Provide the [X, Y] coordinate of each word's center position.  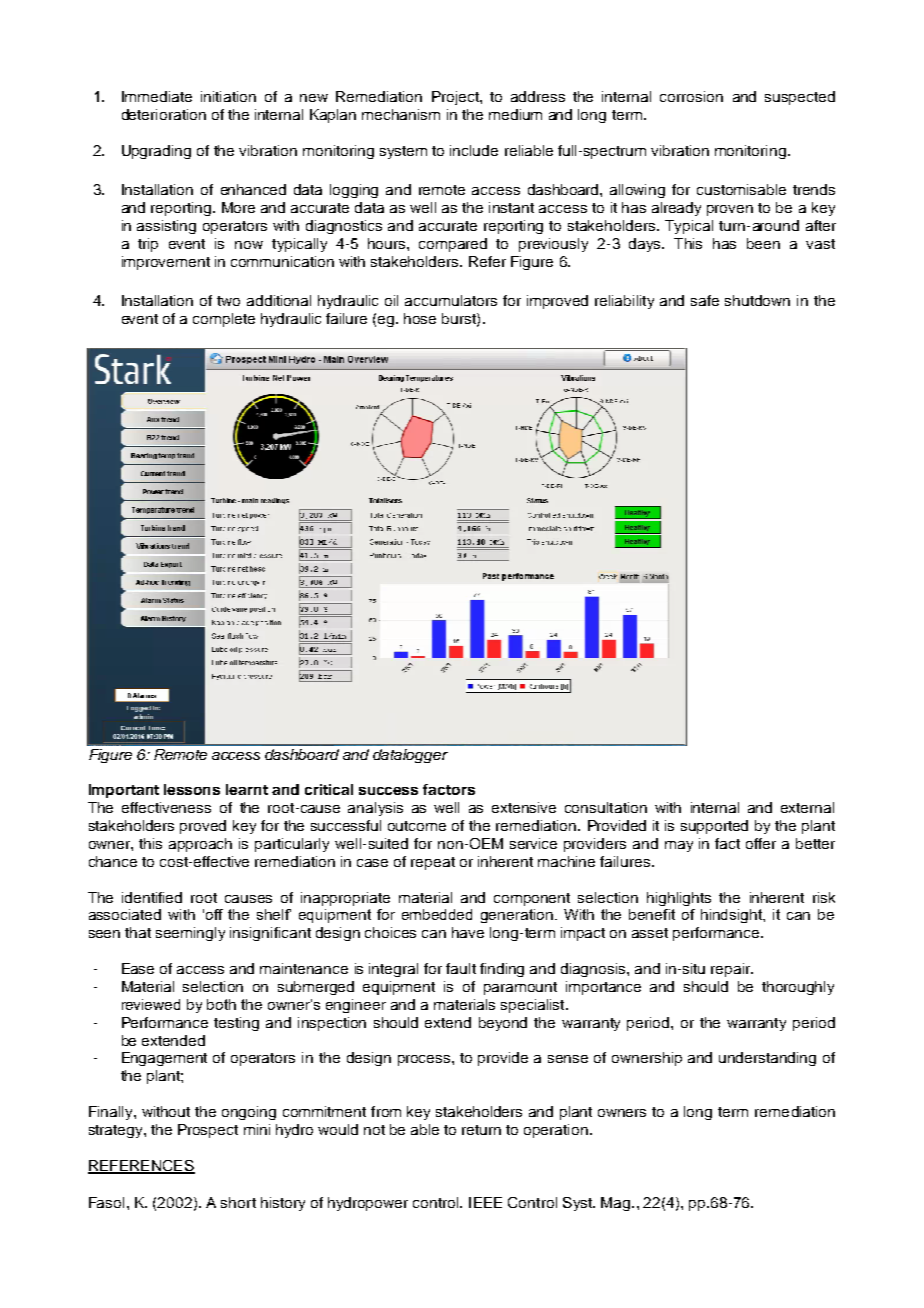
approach [200, 845]
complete [224, 320]
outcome [417, 826]
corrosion [691, 96]
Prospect [208, 1131]
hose [420, 318]
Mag [617, 1204]
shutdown [757, 300]
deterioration [164, 114]
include [474, 150]
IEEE [485, 1202]
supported [714, 827]
